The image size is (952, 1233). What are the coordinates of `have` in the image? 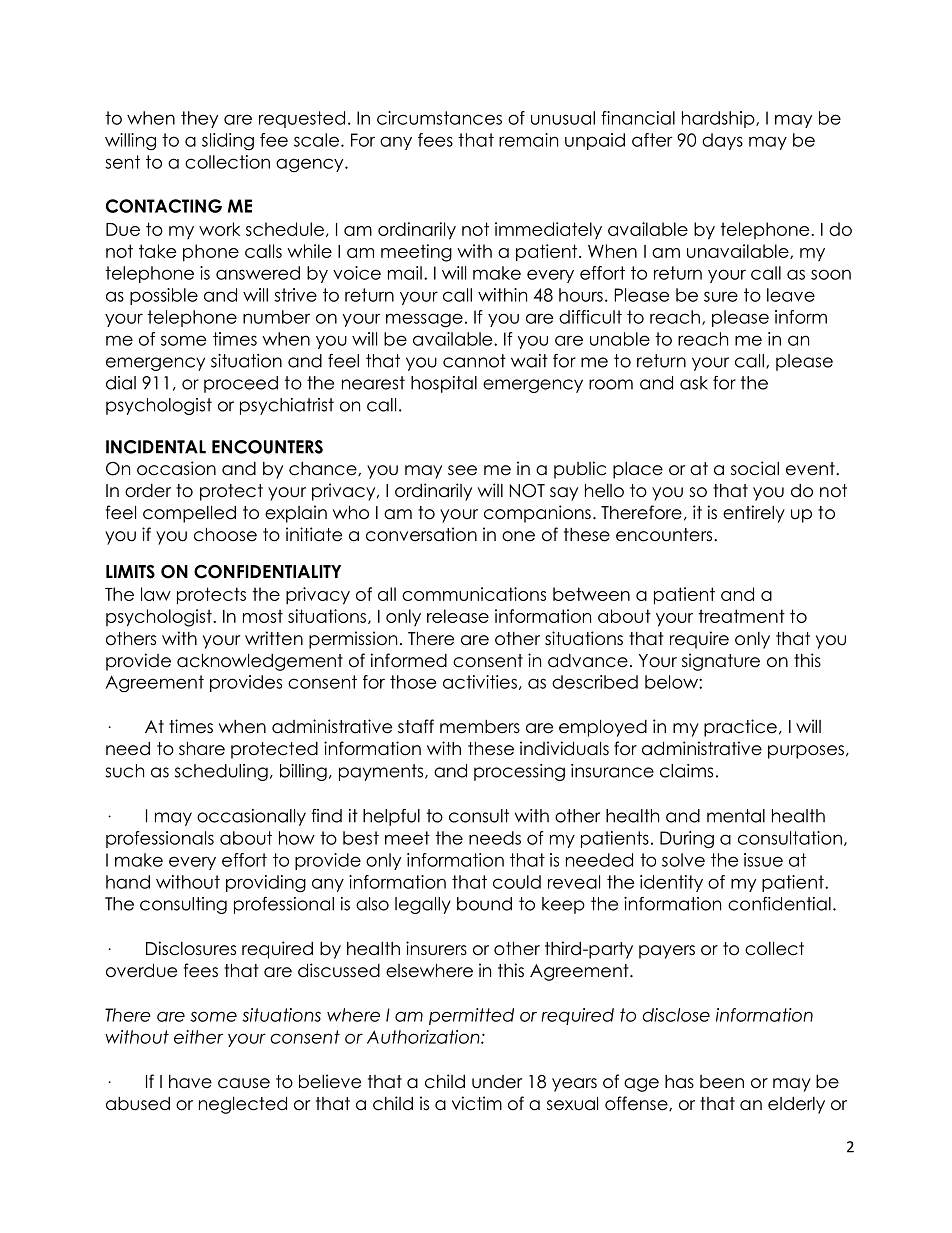 It's located at (190, 1082).
